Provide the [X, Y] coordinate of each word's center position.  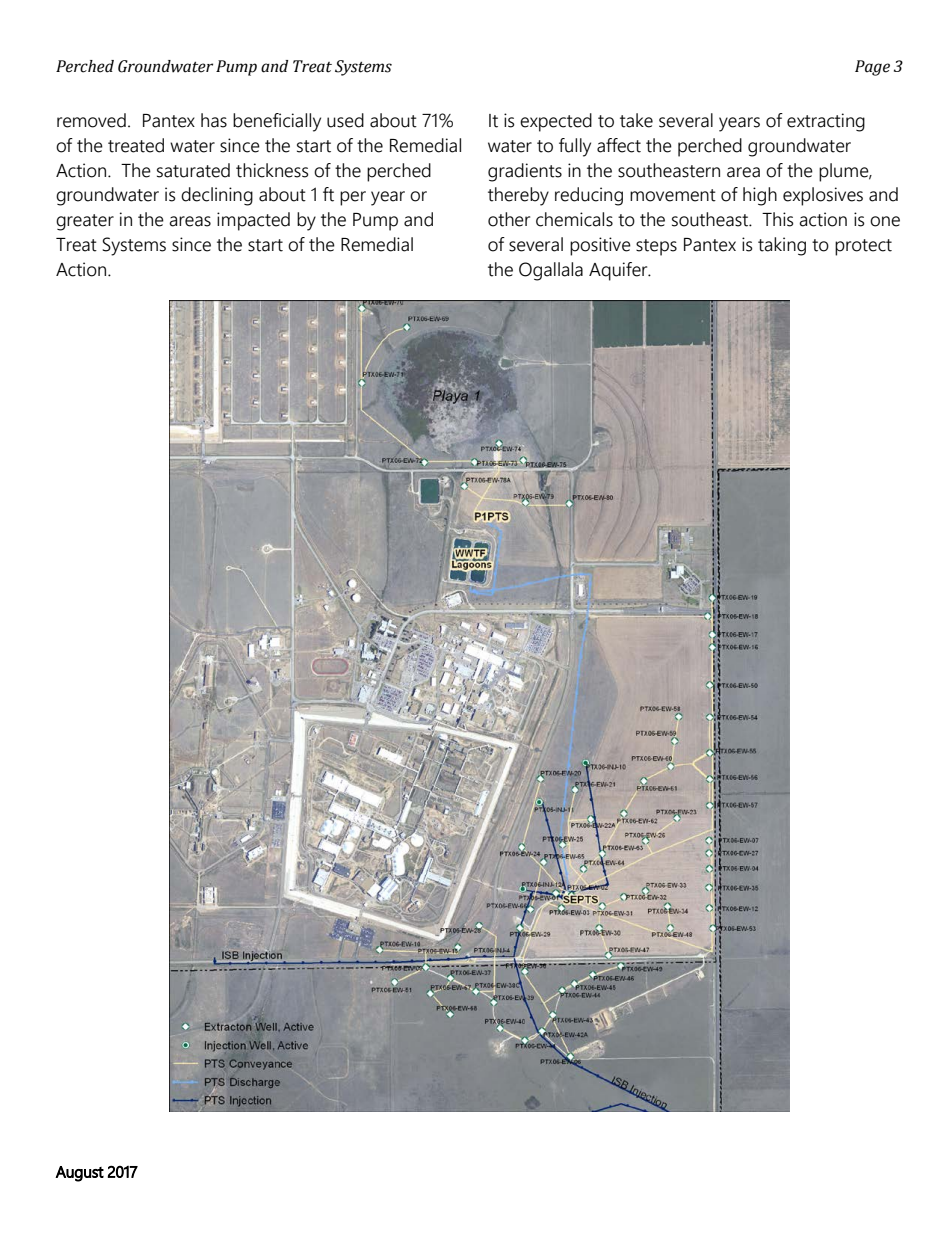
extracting [826, 122]
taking [782, 246]
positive [600, 246]
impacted [253, 221]
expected [556, 122]
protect [863, 247]
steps [656, 247]
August [79, 1174]
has [214, 120]
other [509, 219]
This [778, 219]
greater [85, 222]
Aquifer [619, 271]
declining [217, 196]
